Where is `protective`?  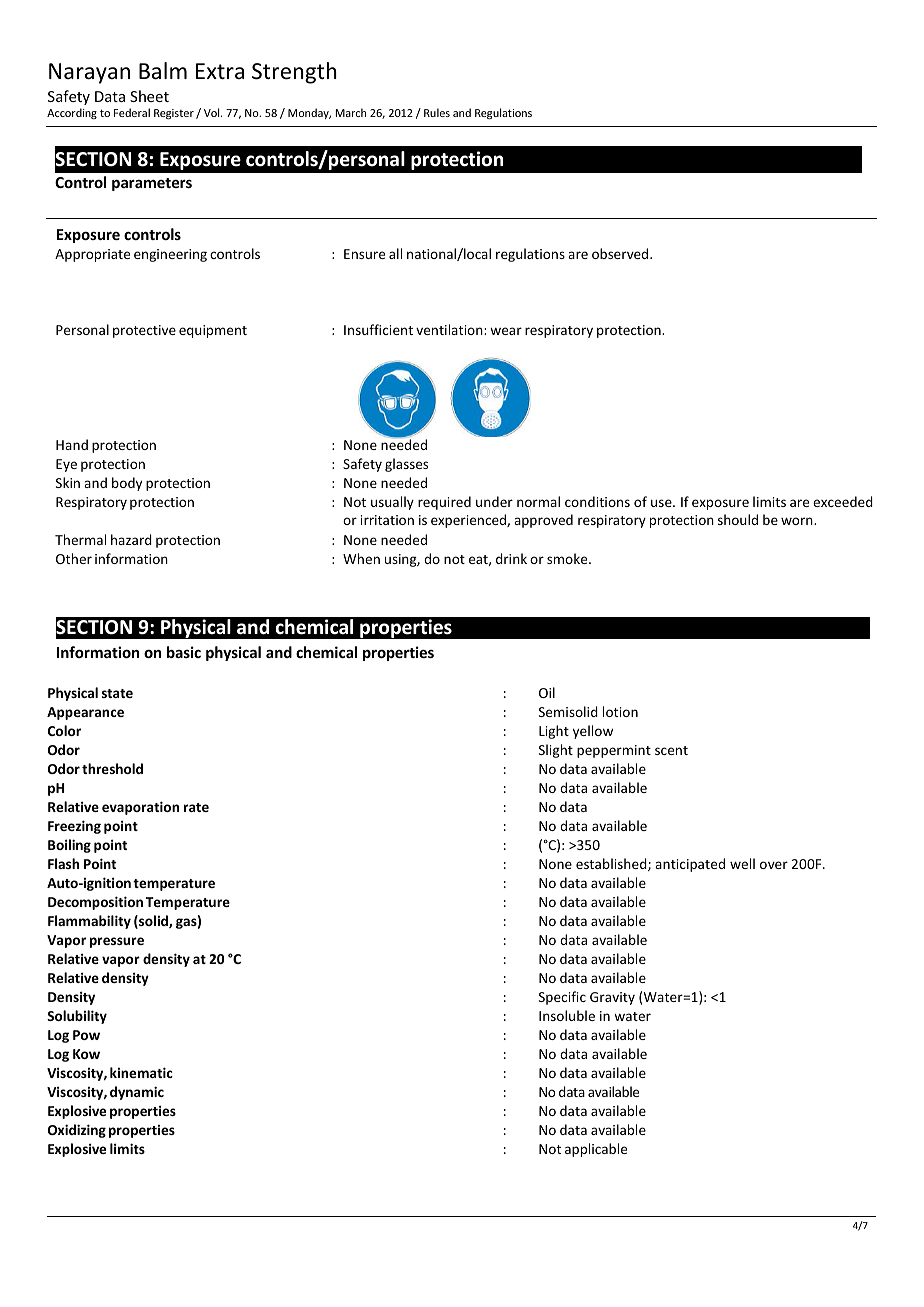 protective is located at coordinates (144, 331).
